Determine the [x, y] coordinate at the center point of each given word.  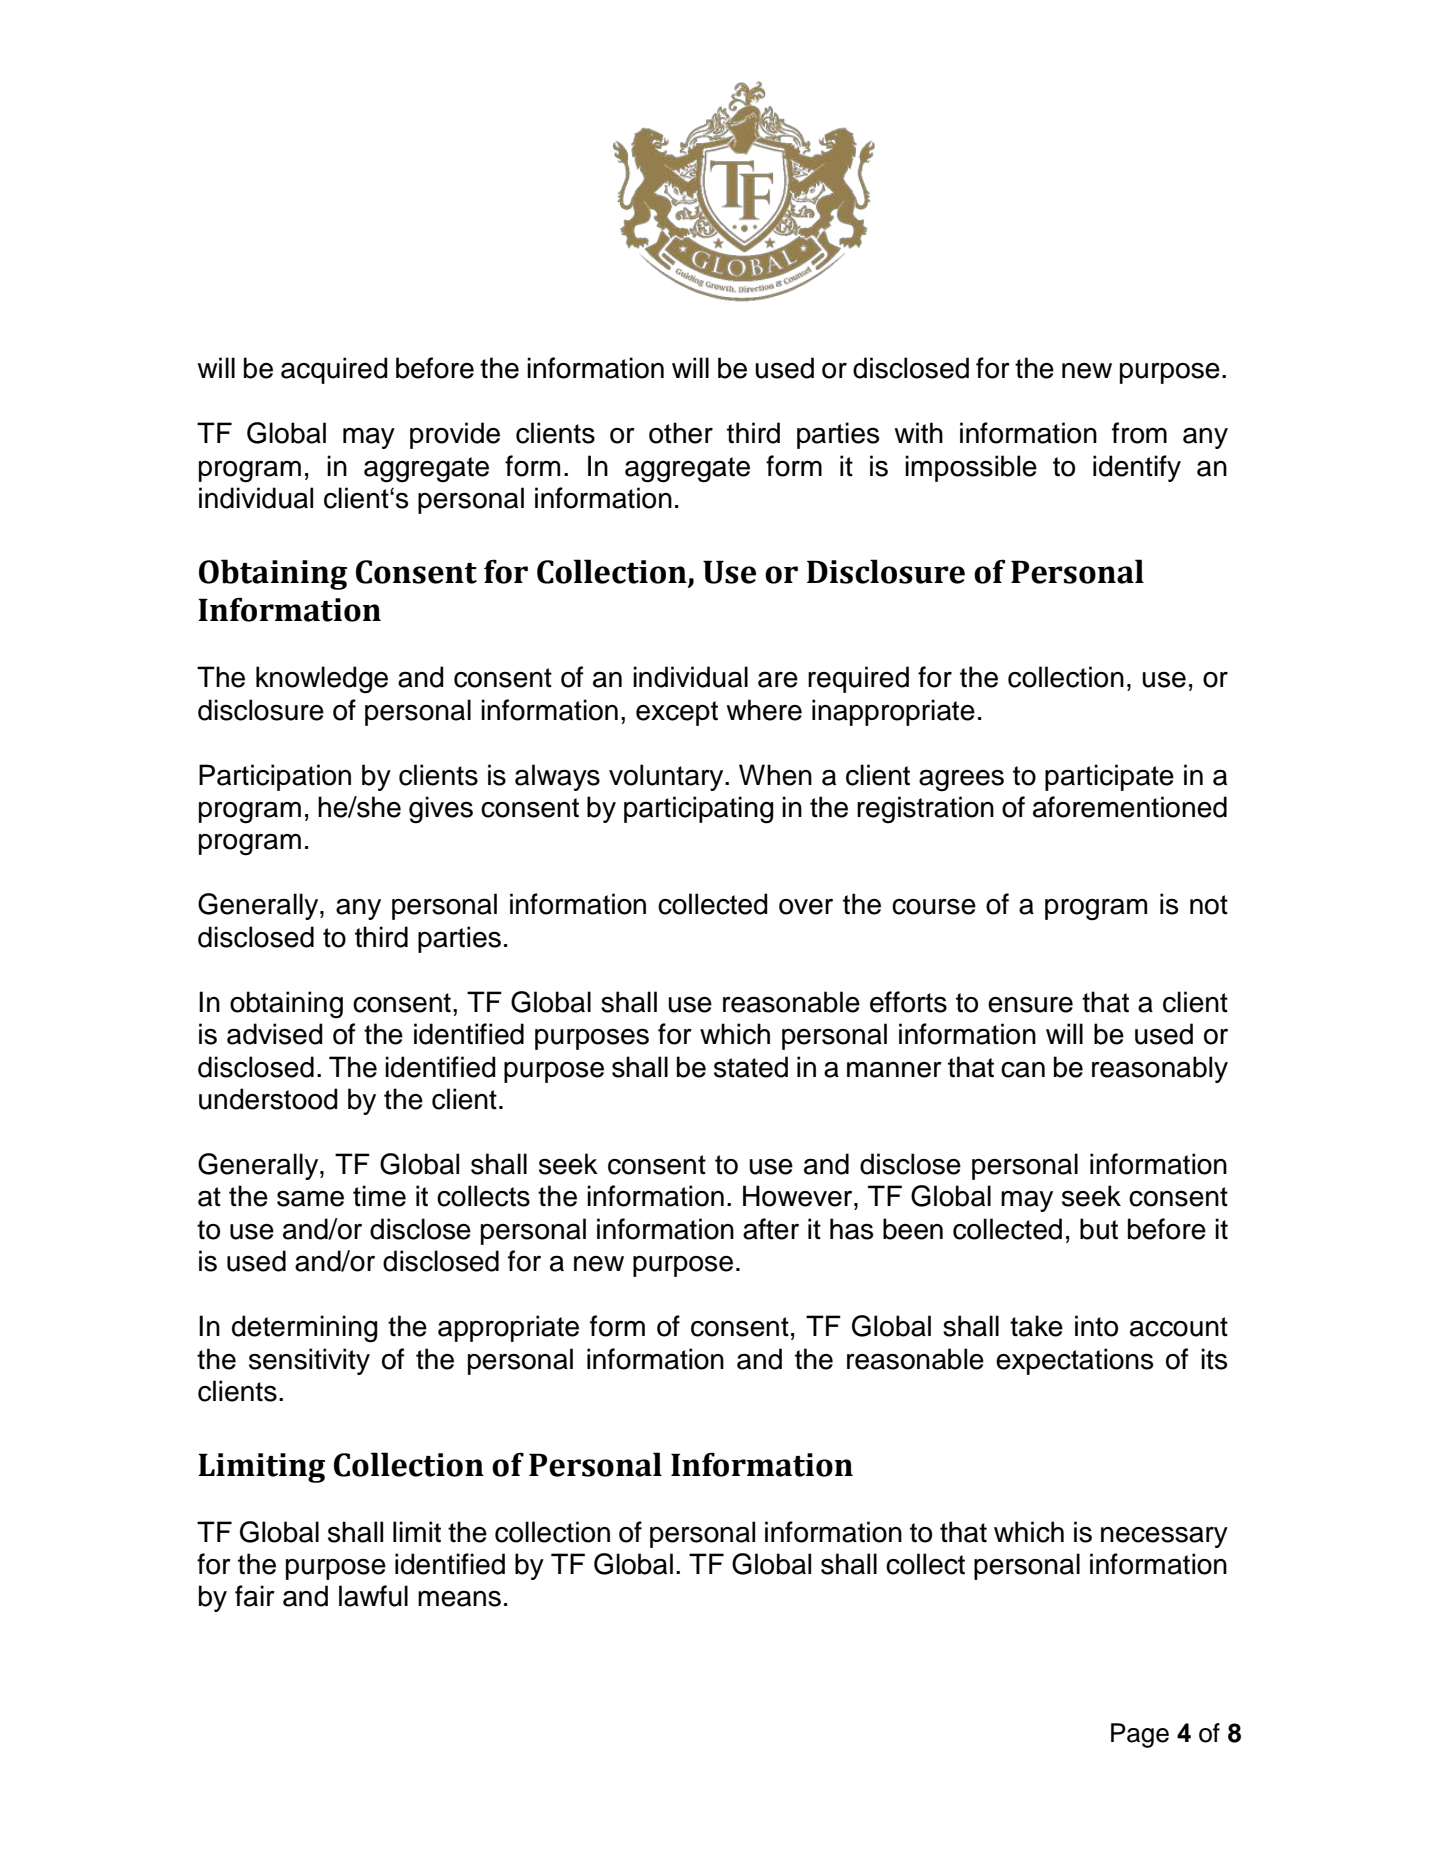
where [764, 710]
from [1139, 433]
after [771, 1229]
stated [751, 1067]
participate [1109, 777]
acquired [334, 370]
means [459, 1599]
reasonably [1160, 1069]
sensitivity [309, 1361]
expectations [1074, 1361]
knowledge [322, 680]
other [681, 433]
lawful [373, 1596]
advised [275, 1034]
